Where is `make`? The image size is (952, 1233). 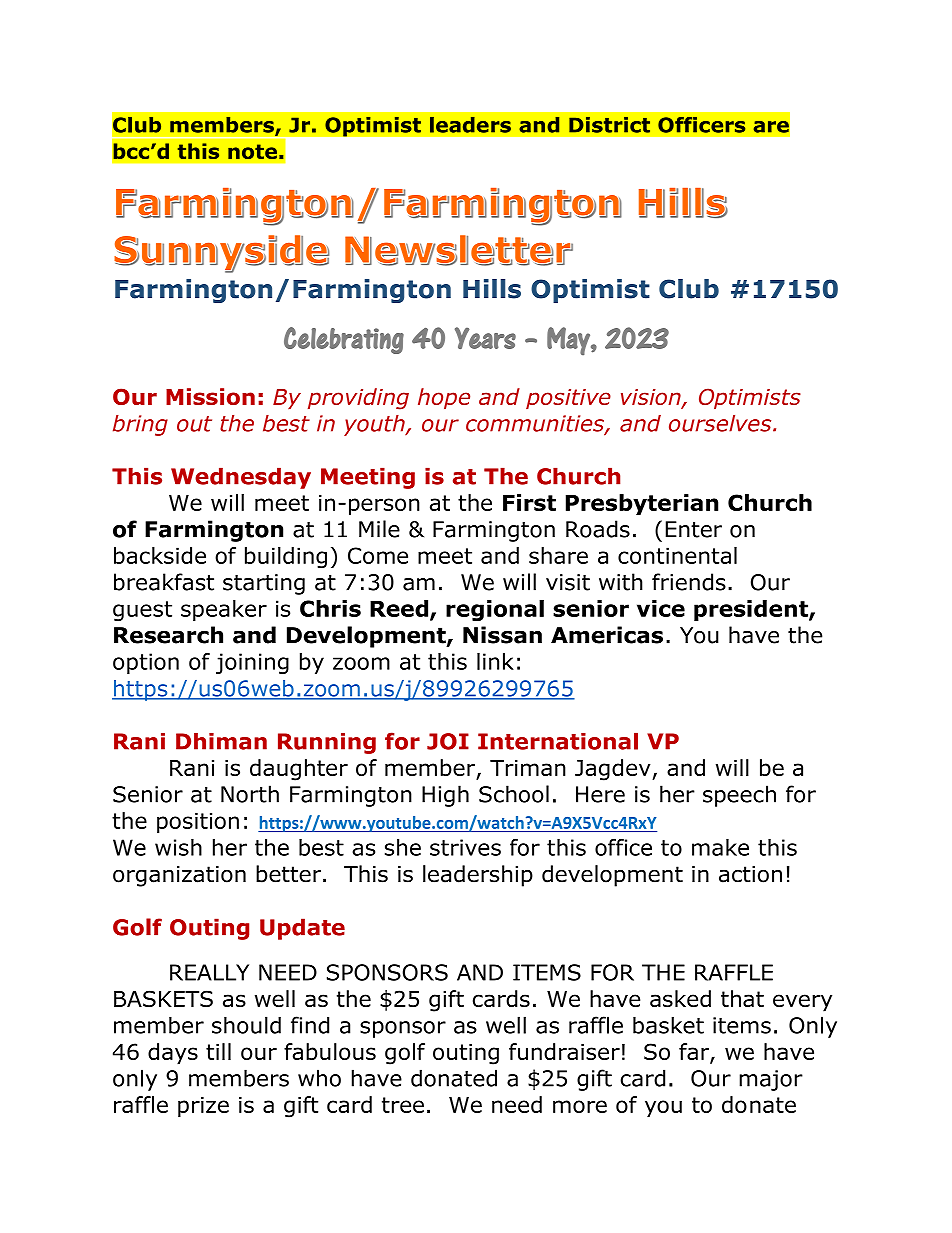
make is located at coordinates (720, 847).
